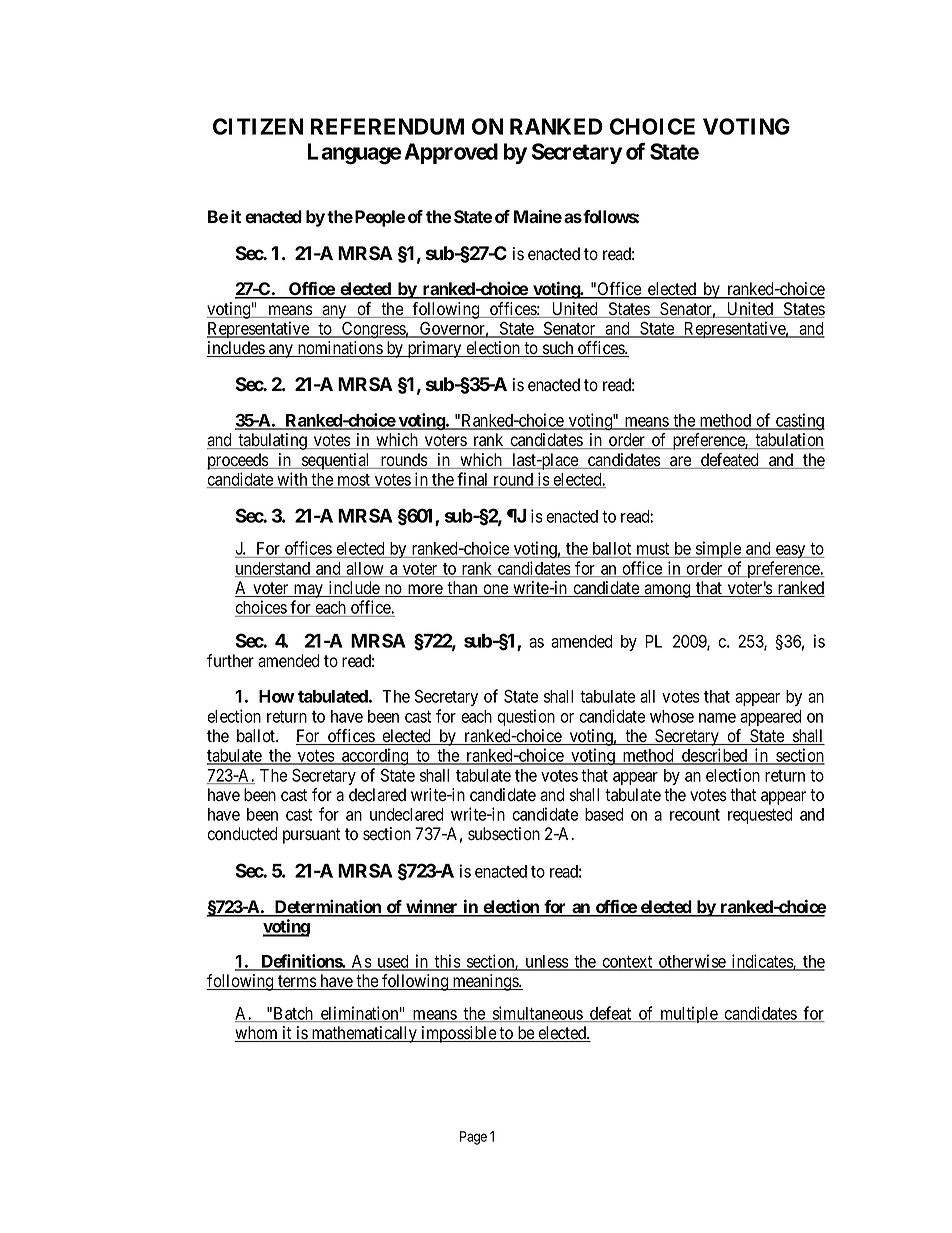 Image resolution: width=952 pixels, height=1233 pixels. I want to click on Approved, so click(451, 153).
